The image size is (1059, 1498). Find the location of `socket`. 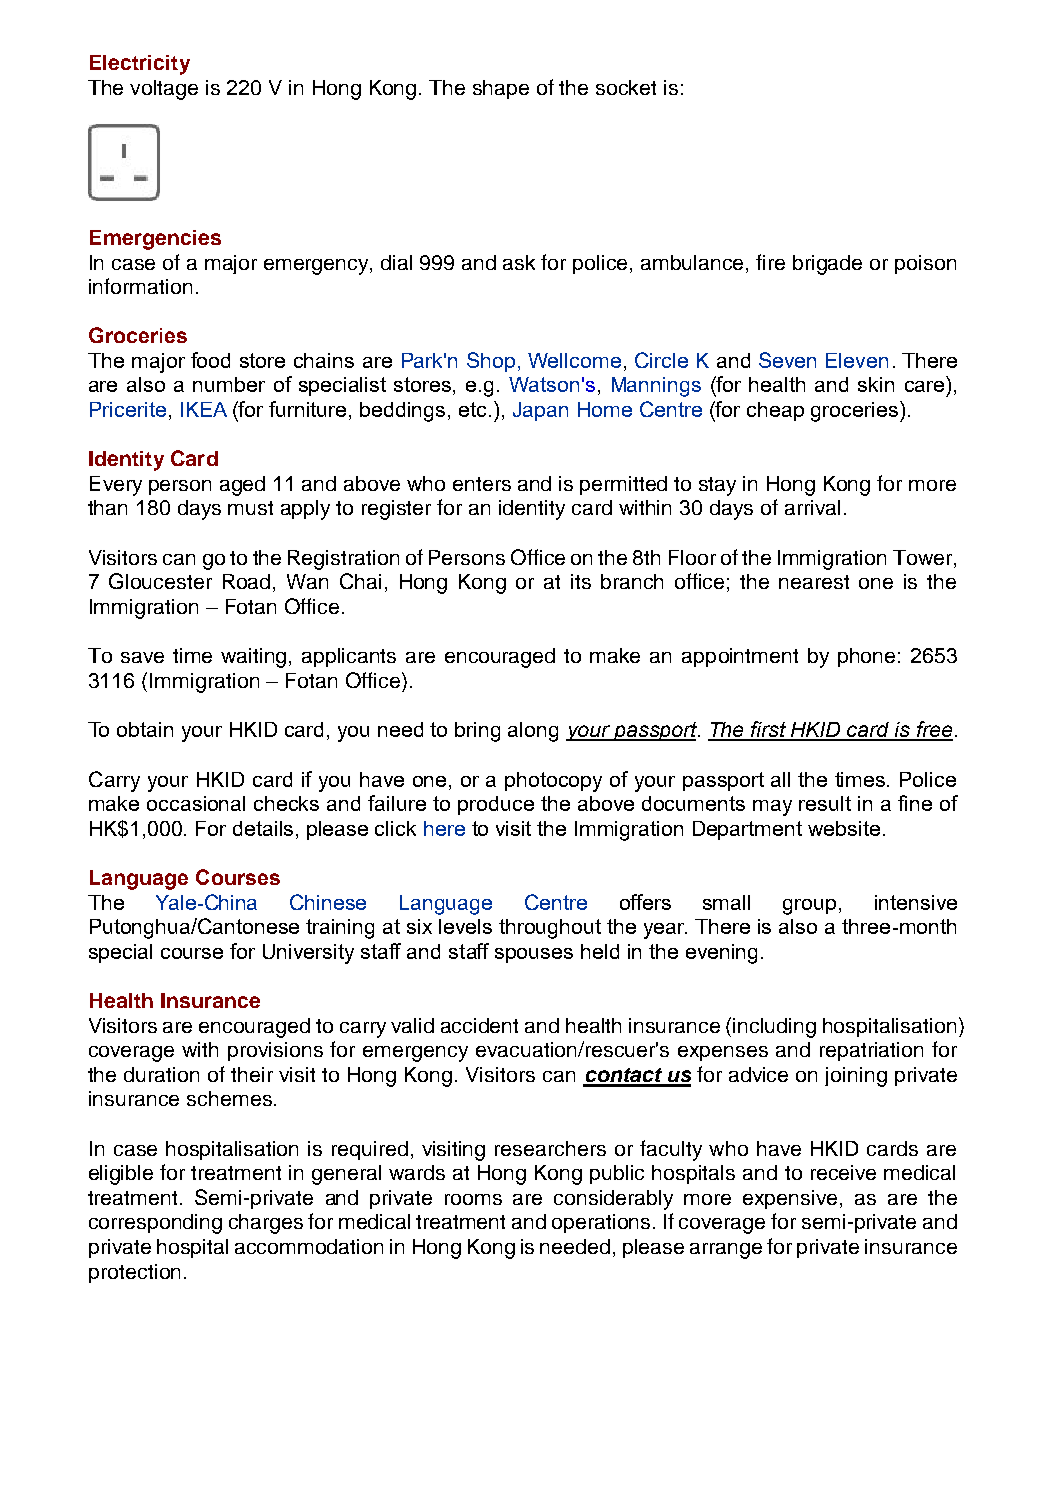

socket is located at coordinates (626, 87).
